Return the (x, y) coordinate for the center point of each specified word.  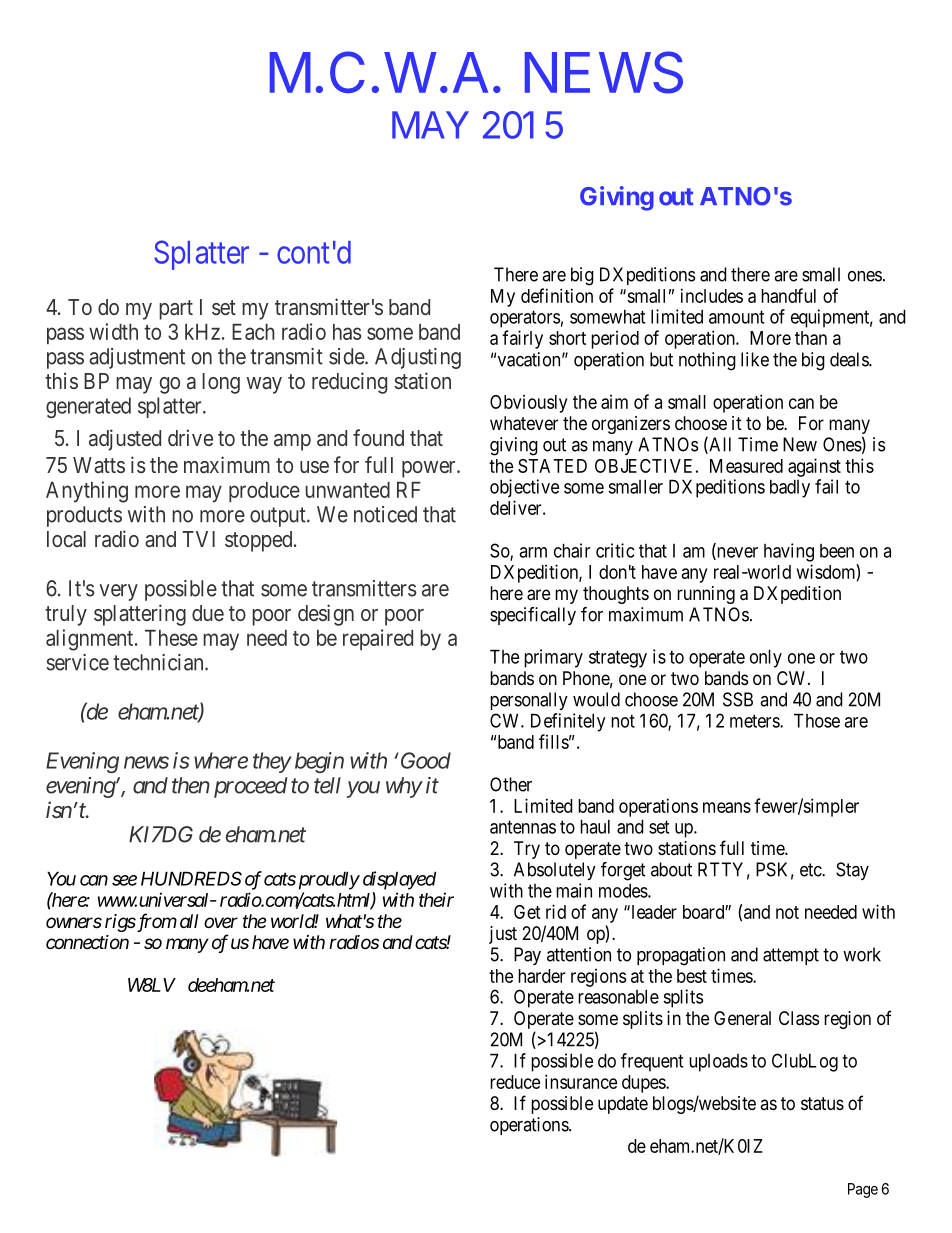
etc (811, 870)
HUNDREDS (191, 878)
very (118, 592)
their (436, 899)
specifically (533, 616)
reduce (515, 1082)
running (706, 595)
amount (736, 317)
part (176, 310)
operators (525, 319)
